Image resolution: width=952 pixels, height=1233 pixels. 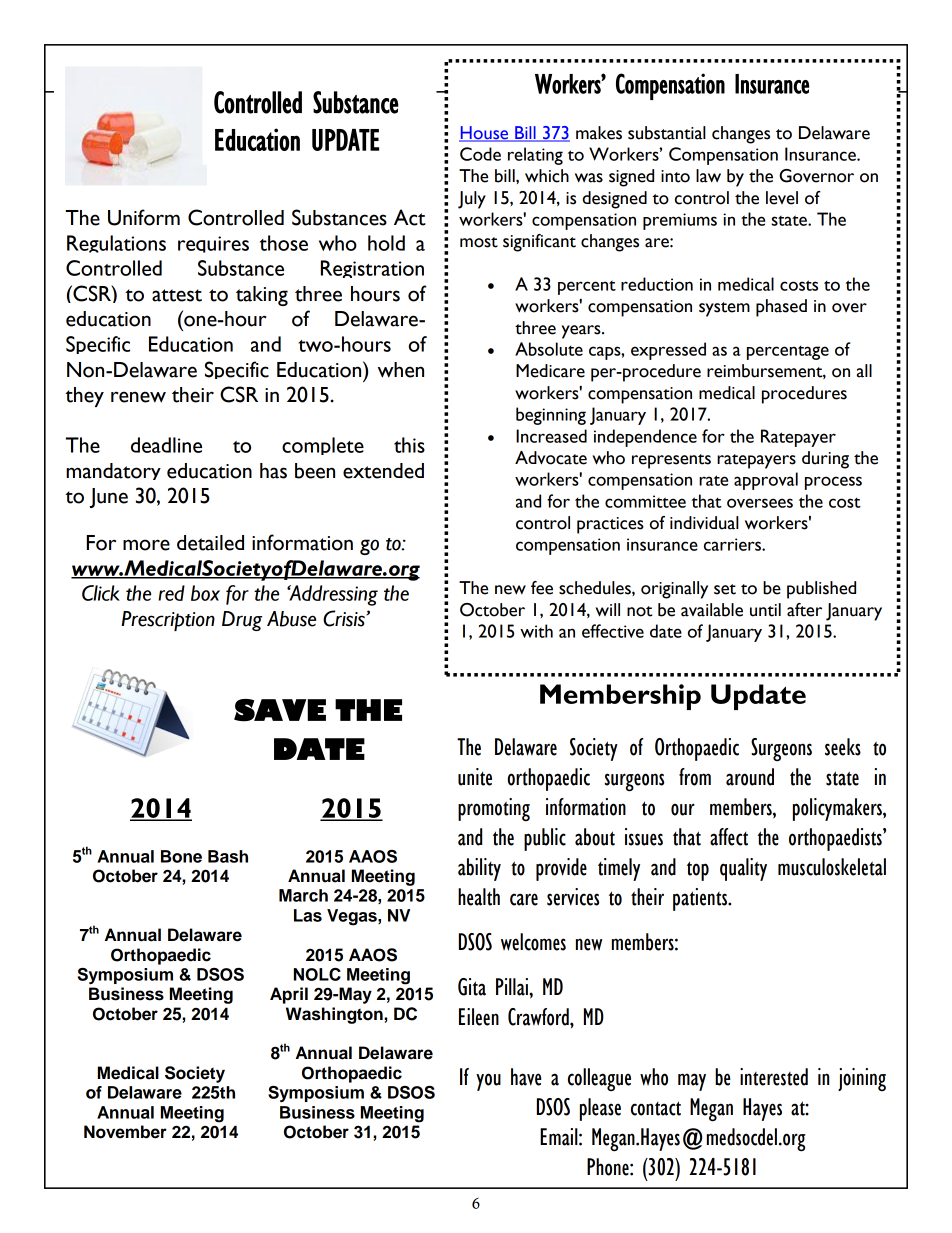 What do you see at coordinates (843, 747) in the page?
I see `seeks` at bounding box center [843, 747].
